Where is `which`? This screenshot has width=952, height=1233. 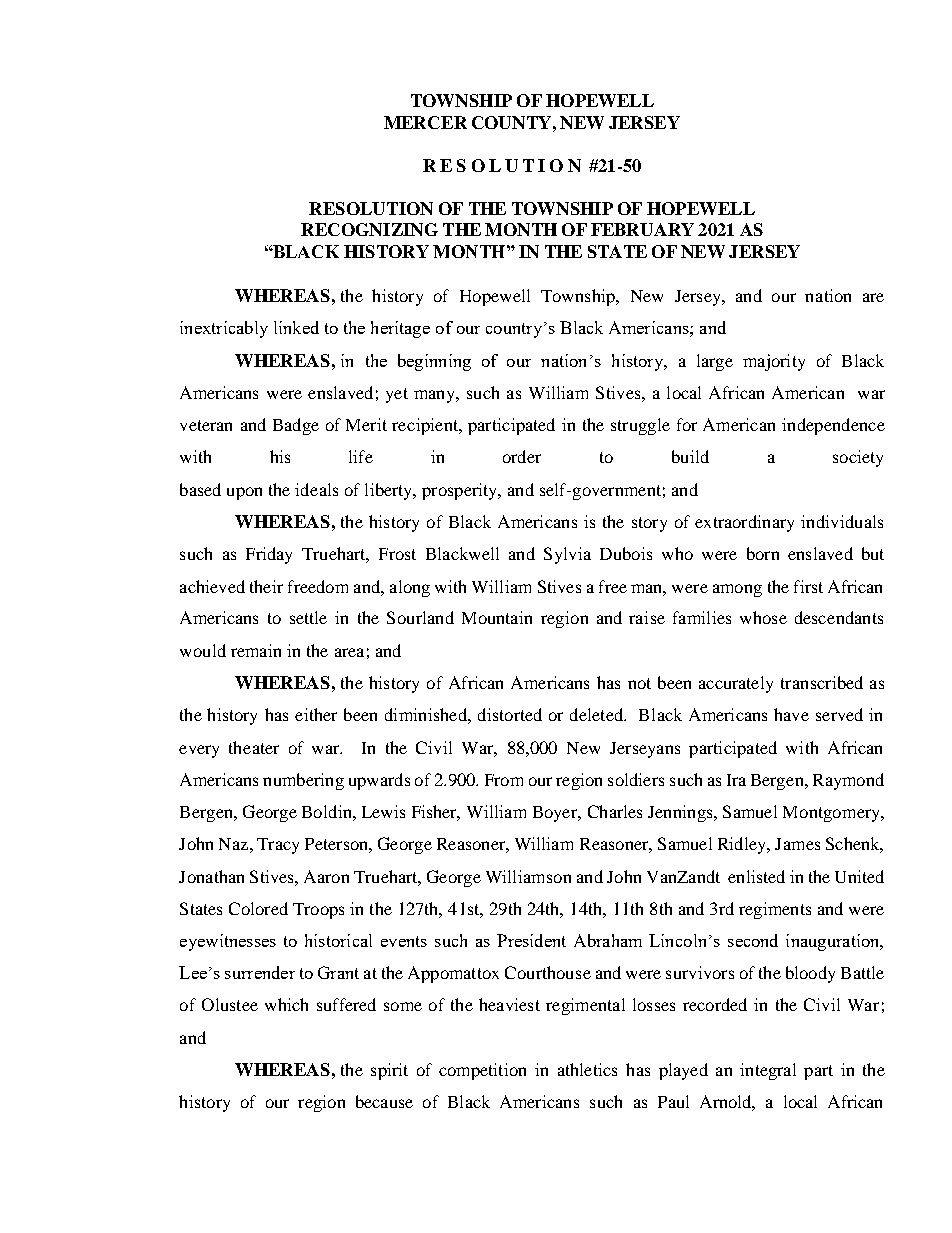 which is located at coordinates (286, 1004).
